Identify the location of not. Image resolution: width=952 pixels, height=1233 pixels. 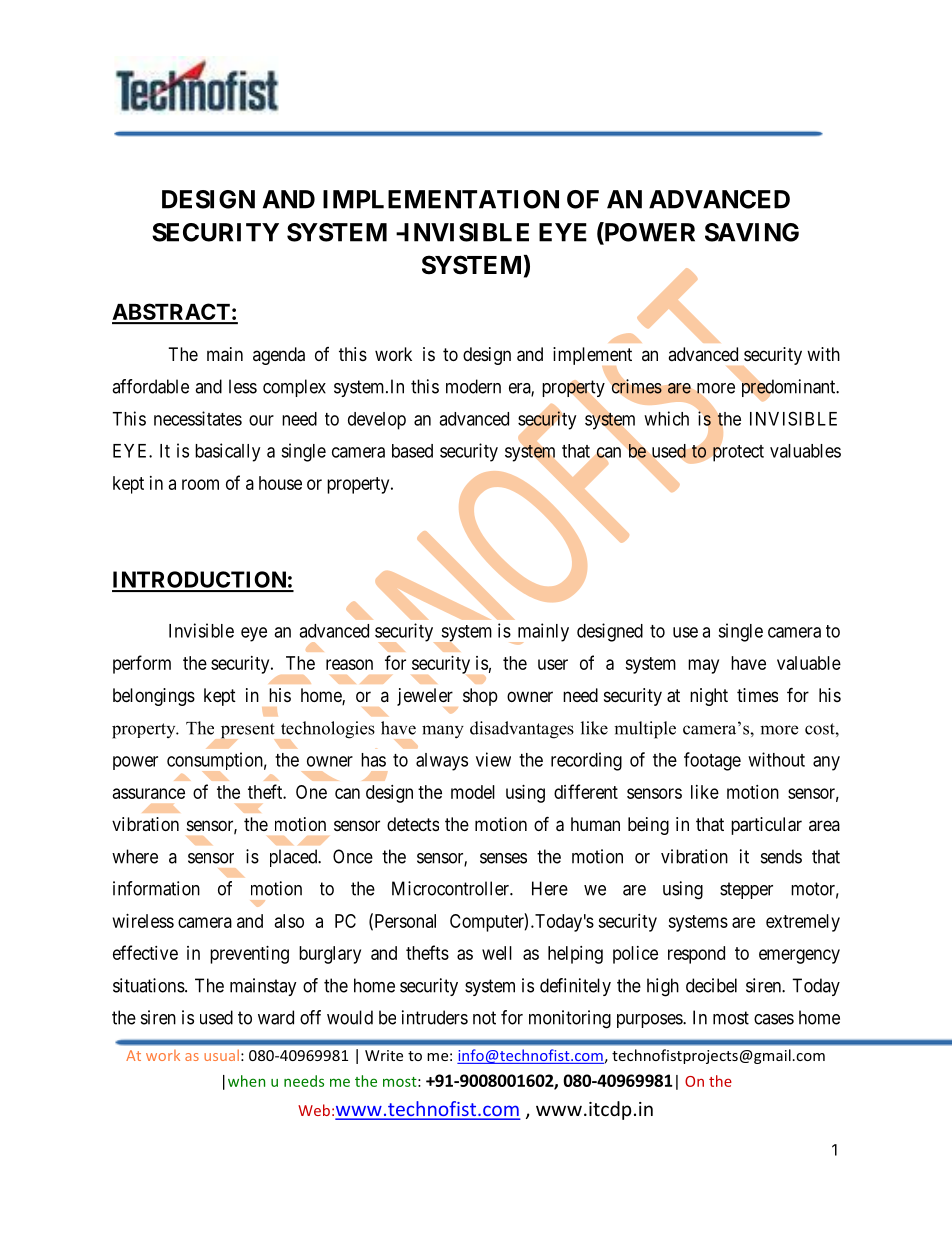
(484, 1018).
